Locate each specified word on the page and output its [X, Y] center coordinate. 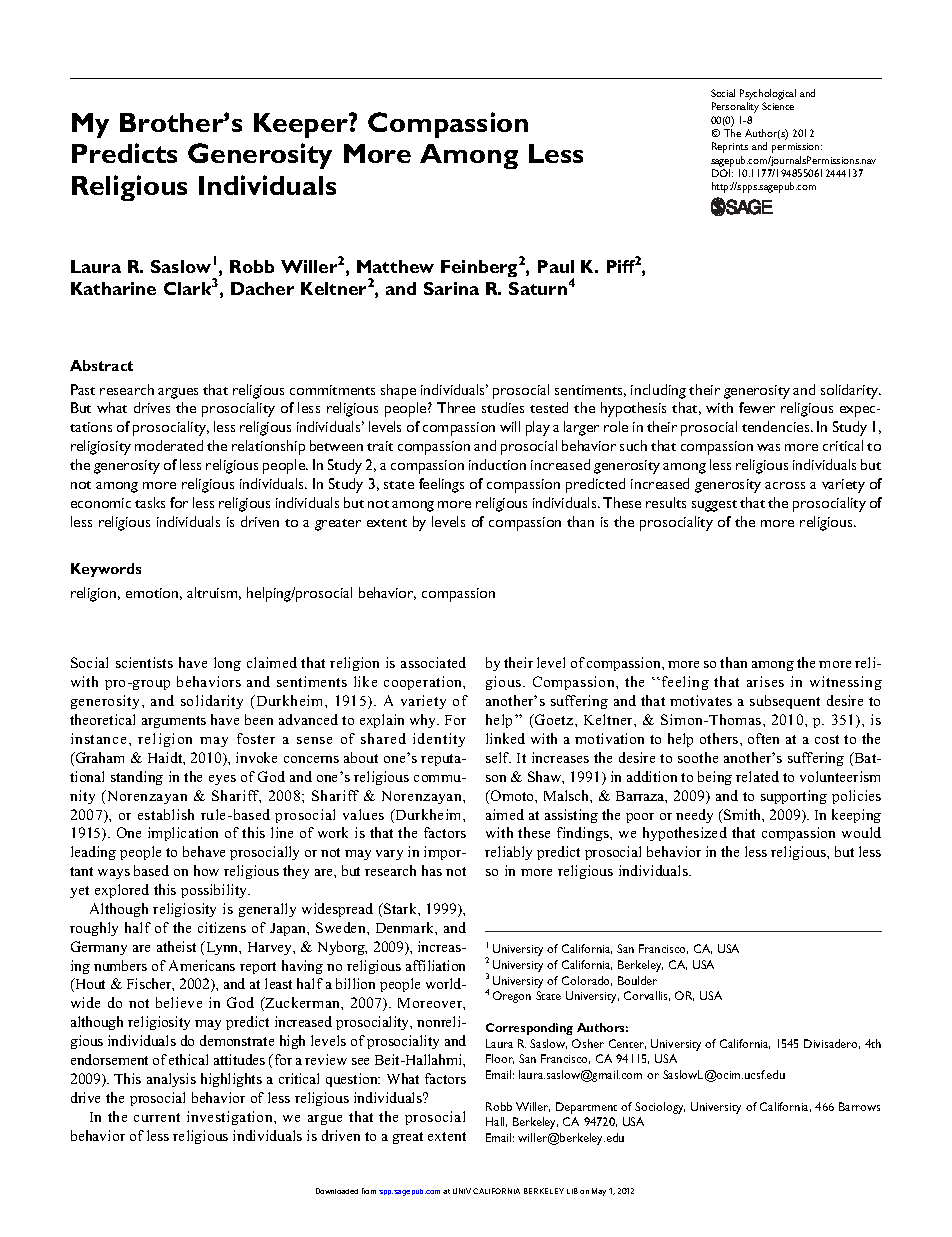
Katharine [113, 288]
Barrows [859, 1106]
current [157, 1117]
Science [778, 106]
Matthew [395, 266]
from [369, 1191]
